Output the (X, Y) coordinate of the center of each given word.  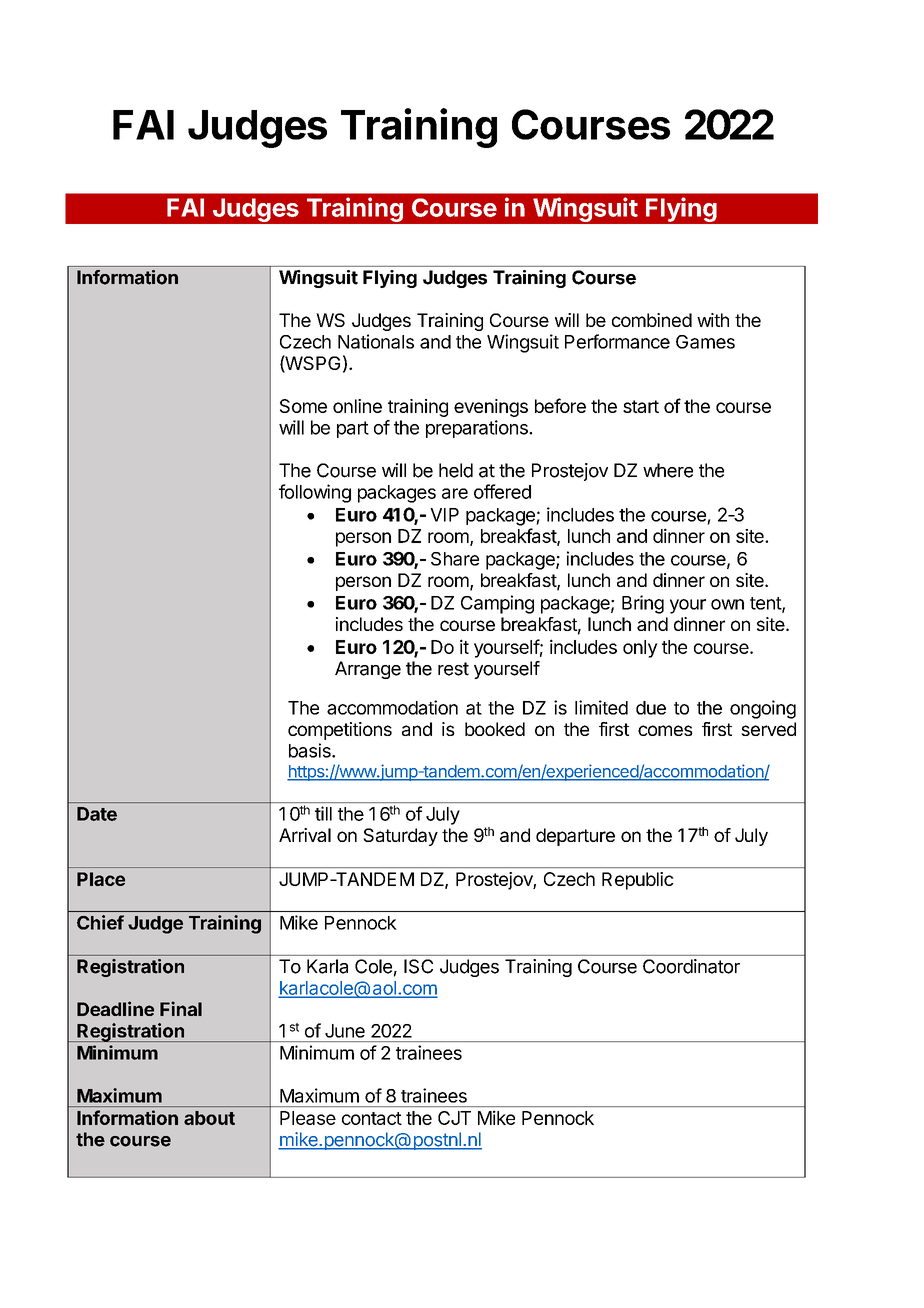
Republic (638, 881)
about (209, 1118)
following (315, 493)
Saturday (400, 837)
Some (303, 406)
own (727, 604)
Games (705, 342)
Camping (497, 604)
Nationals (376, 341)
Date (97, 814)
